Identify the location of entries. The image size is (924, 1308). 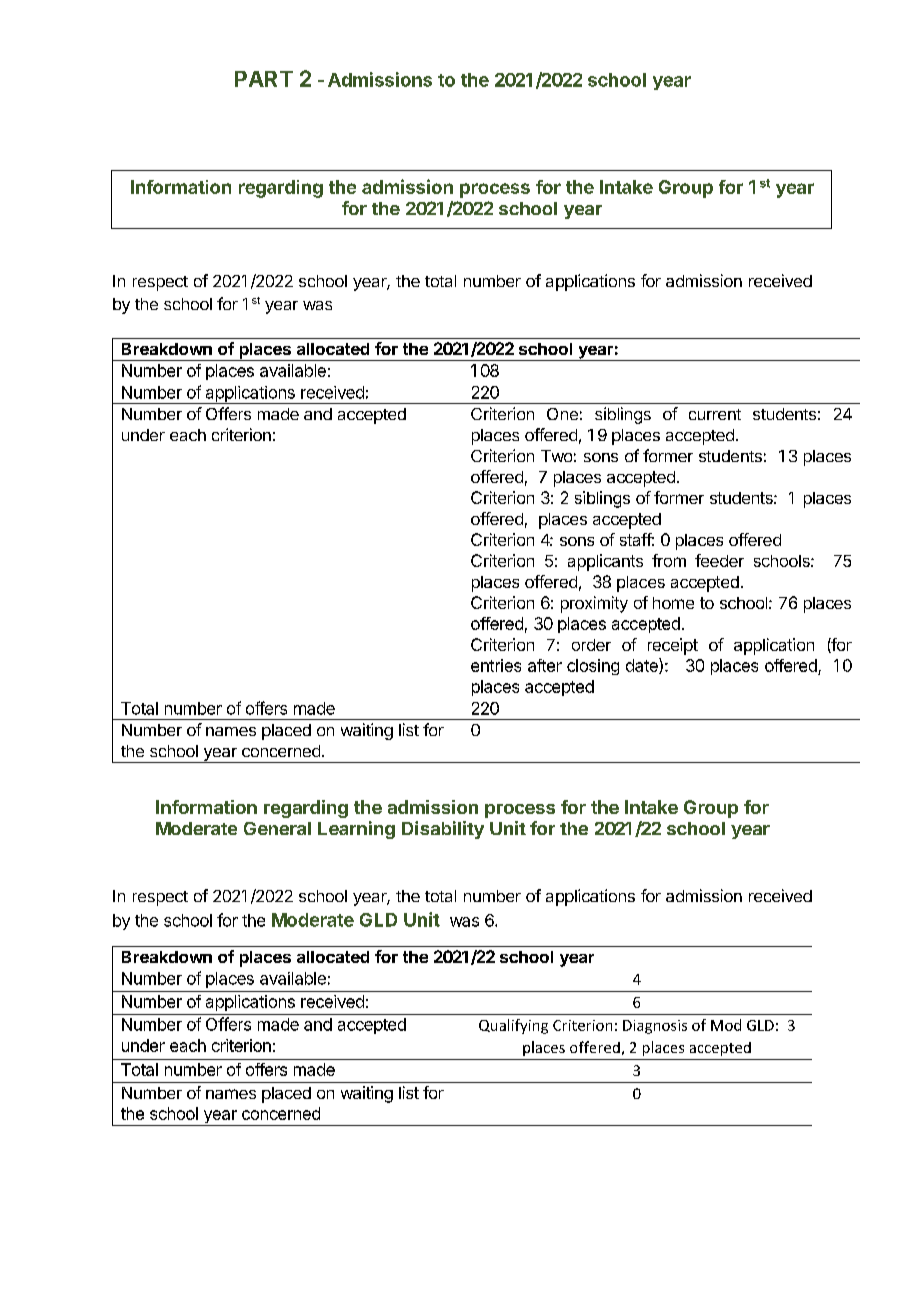
(496, 665).
